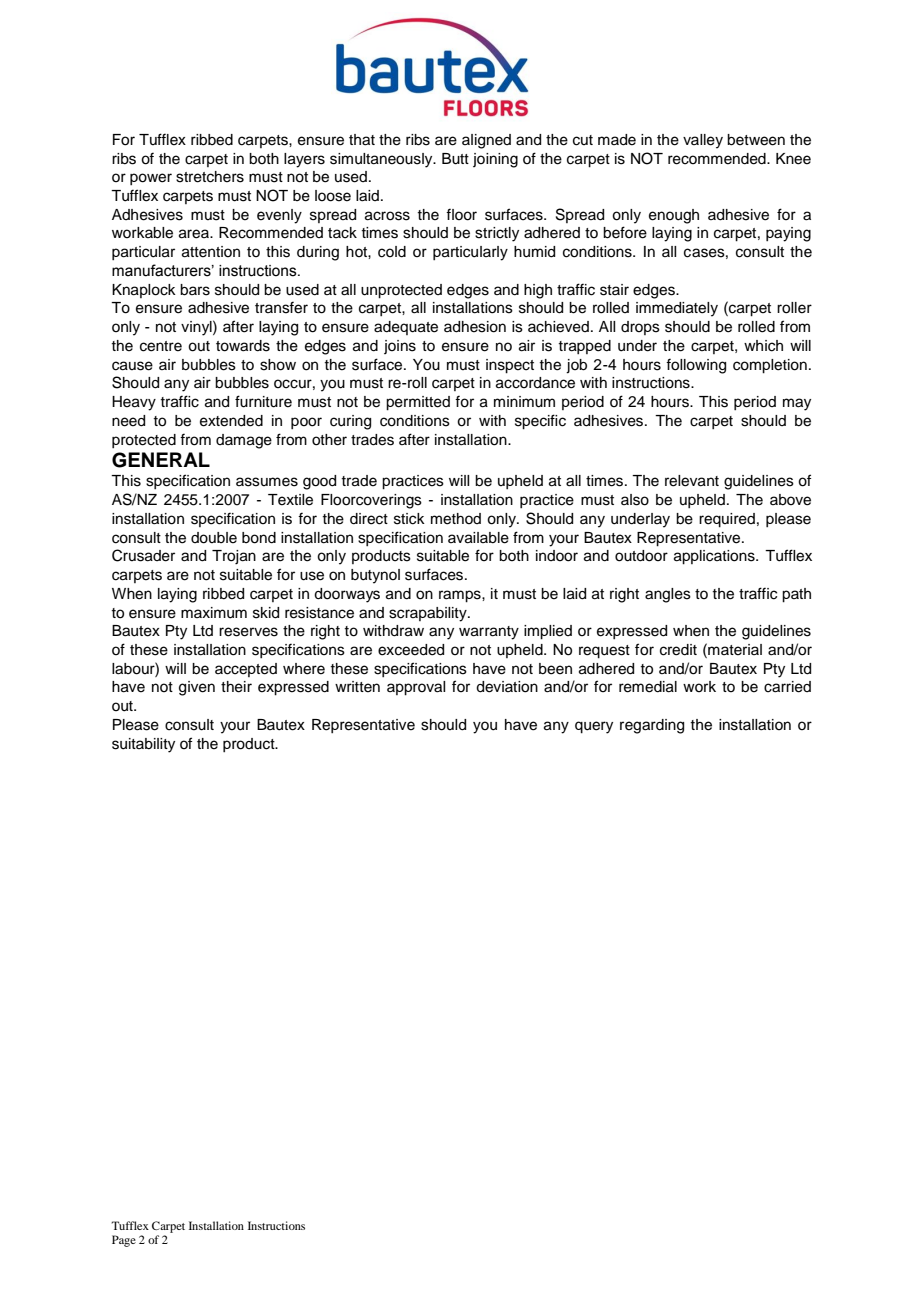 This document has width=924, height=1308. I want to click on required, so click(727, 520).
